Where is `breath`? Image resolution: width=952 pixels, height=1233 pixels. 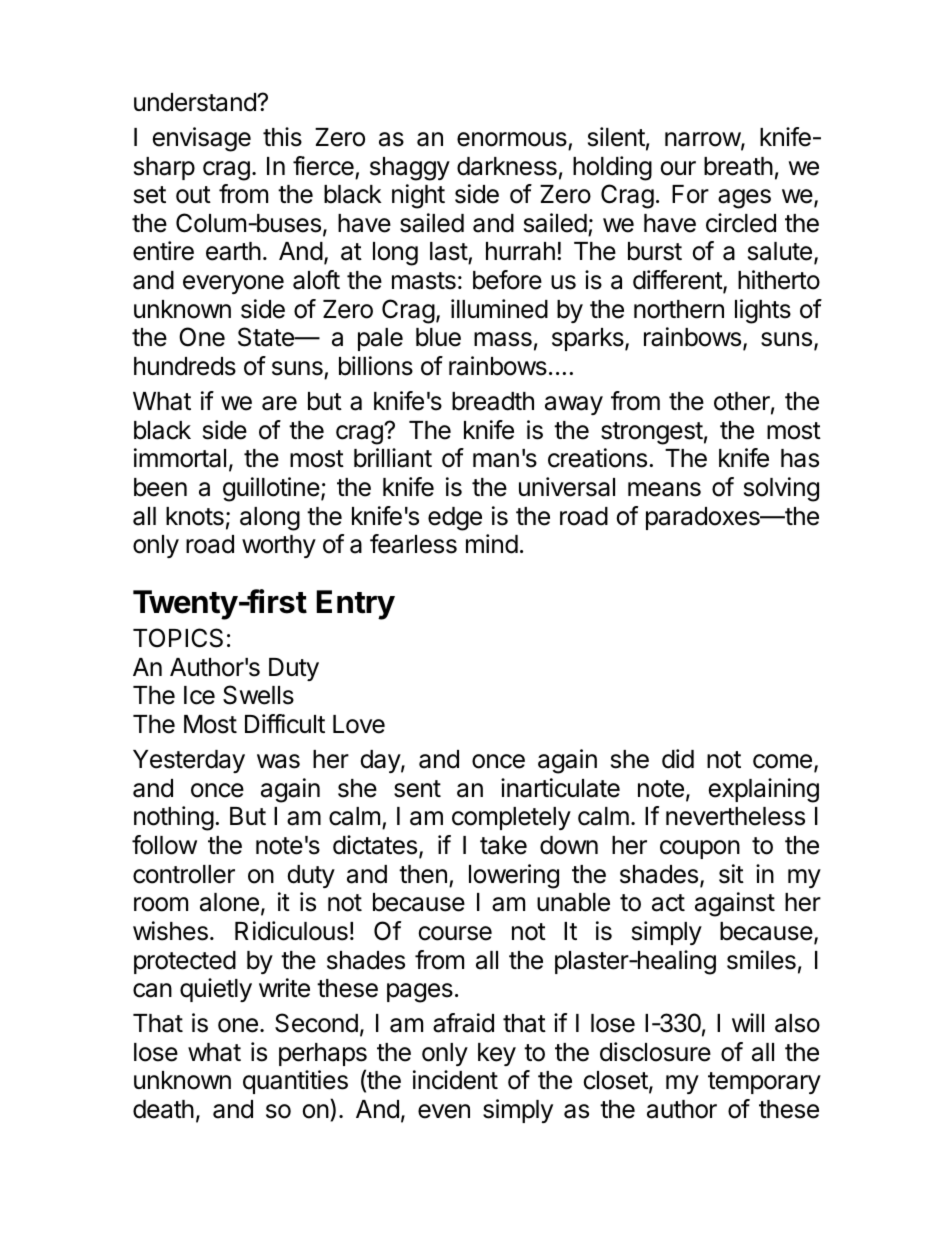
breath is located at coordinates (738, 166).
